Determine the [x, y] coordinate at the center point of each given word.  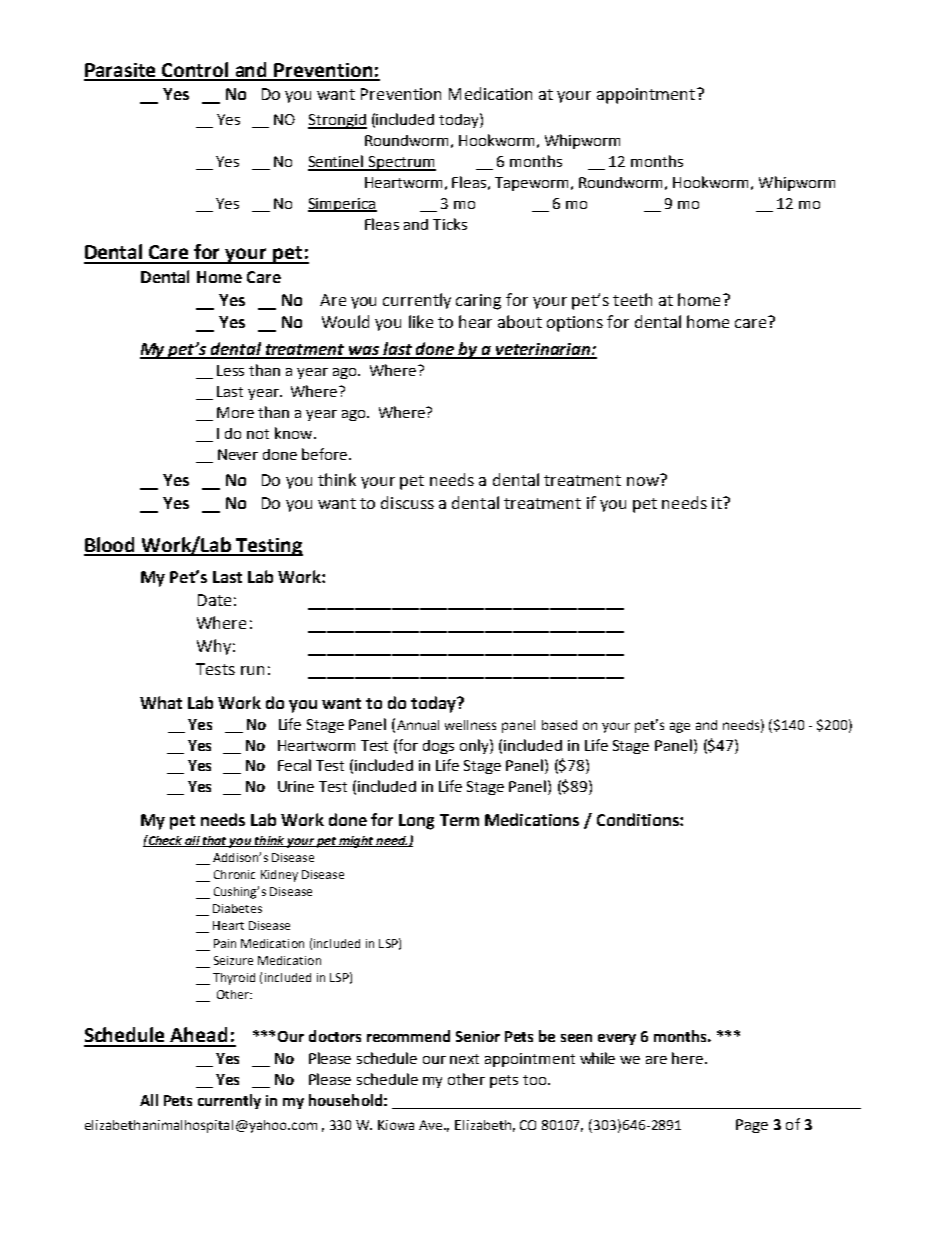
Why [214, 647]
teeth [632, 299]
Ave [432, 1125]
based [559, 725]
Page [752, 1126]
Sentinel [337, 162]
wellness [470, 725]
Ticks [450, 224]
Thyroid [234, 979]
